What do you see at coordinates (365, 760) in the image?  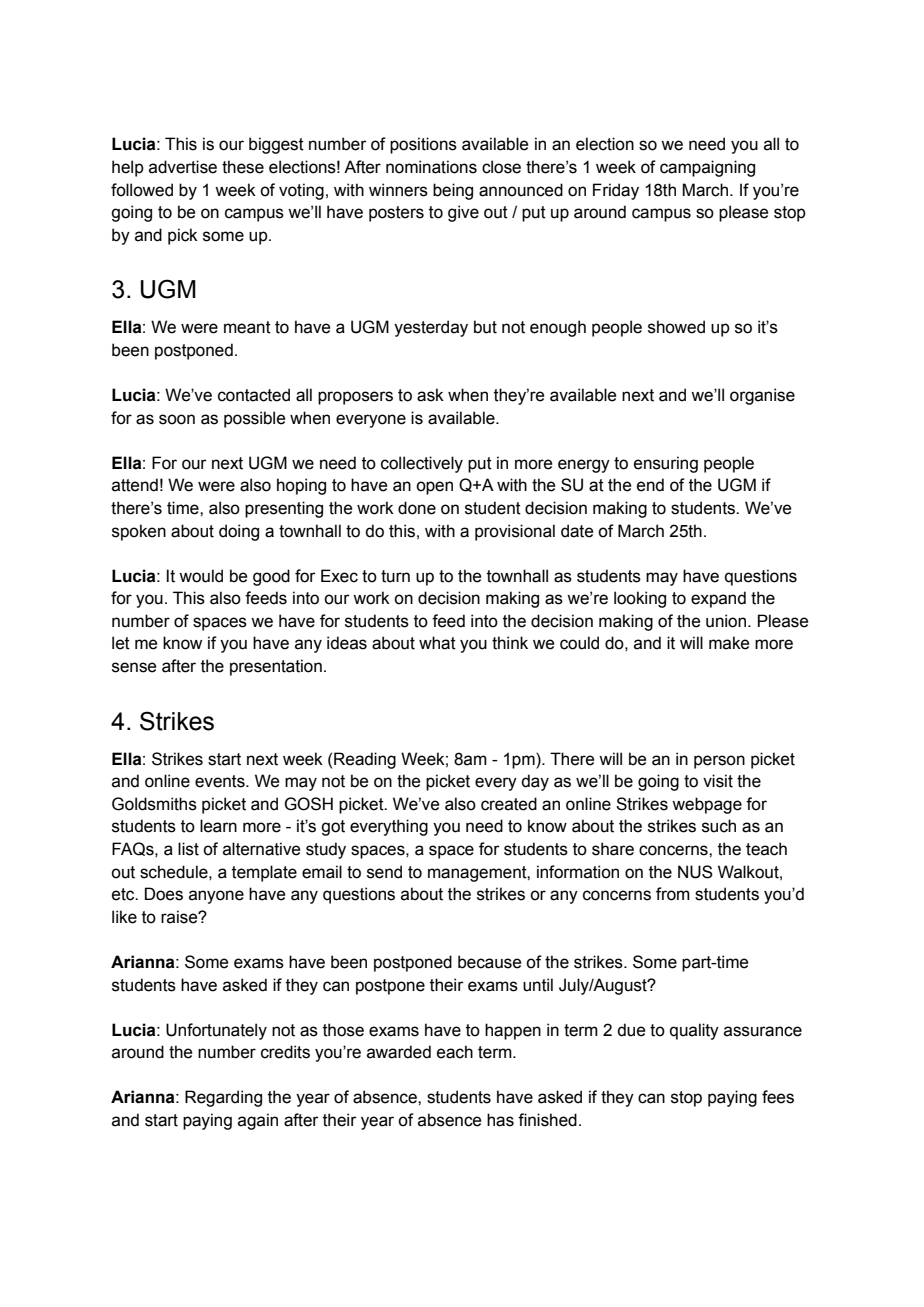 I see `Reading` at bounding box center [365, 760].
